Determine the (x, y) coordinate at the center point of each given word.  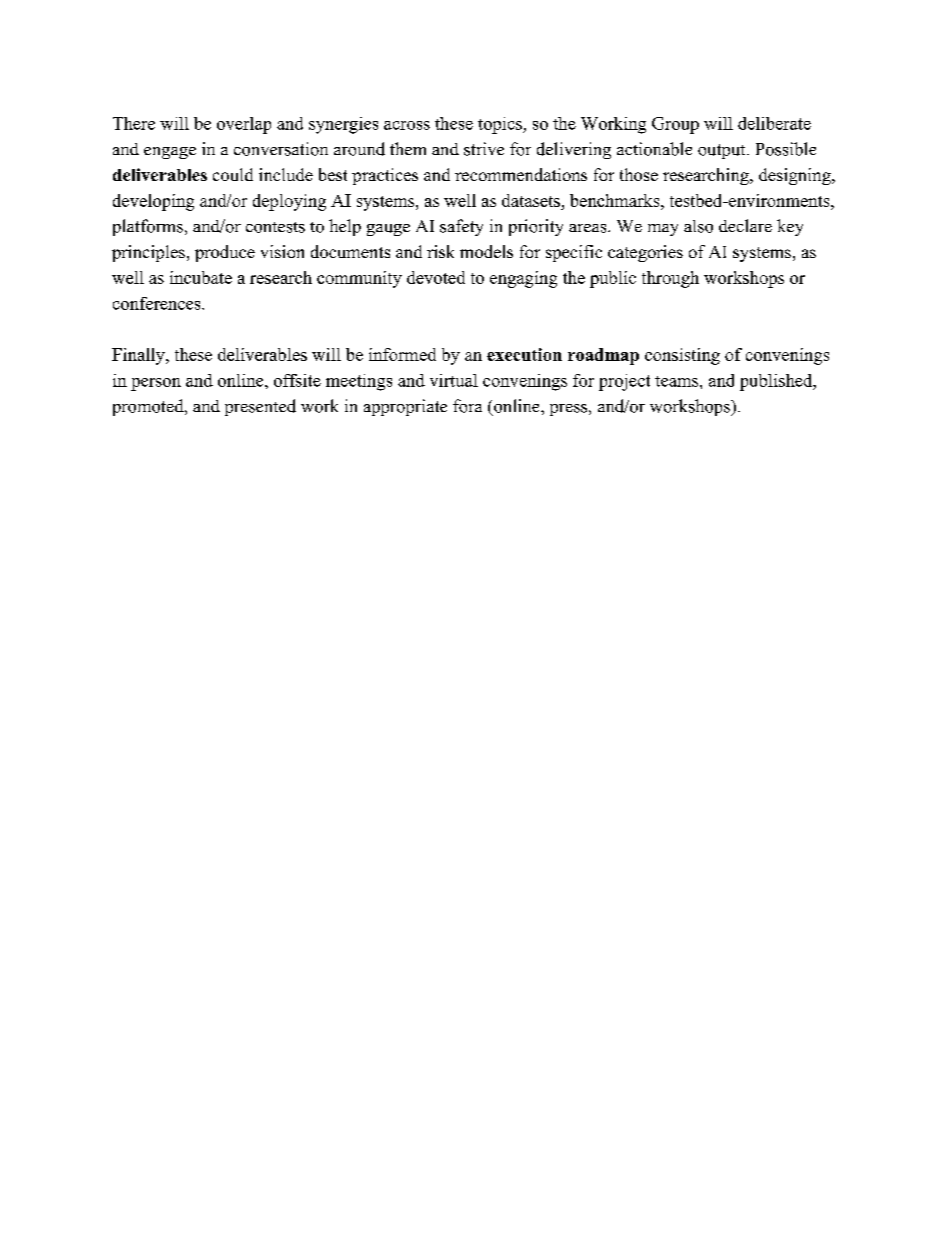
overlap (244, 125)
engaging (523, 279)
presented (260, 407)
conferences (158, 303)
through (670, 279)
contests (275, 227)
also (698, 226)
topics (501, 125)
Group (675, 125)
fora (467, 406)
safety (461, 227)
